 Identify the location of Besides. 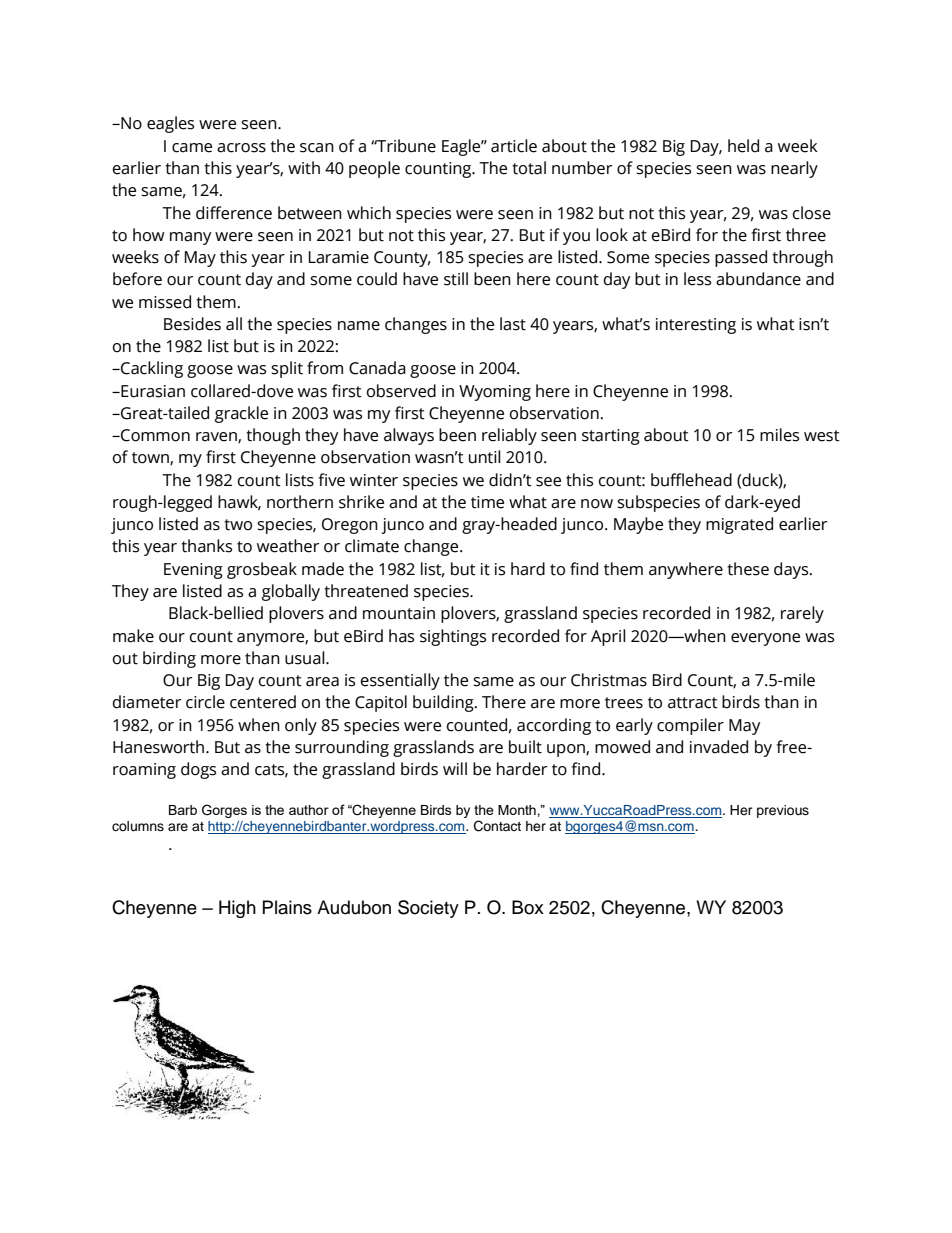
(192, 324).
